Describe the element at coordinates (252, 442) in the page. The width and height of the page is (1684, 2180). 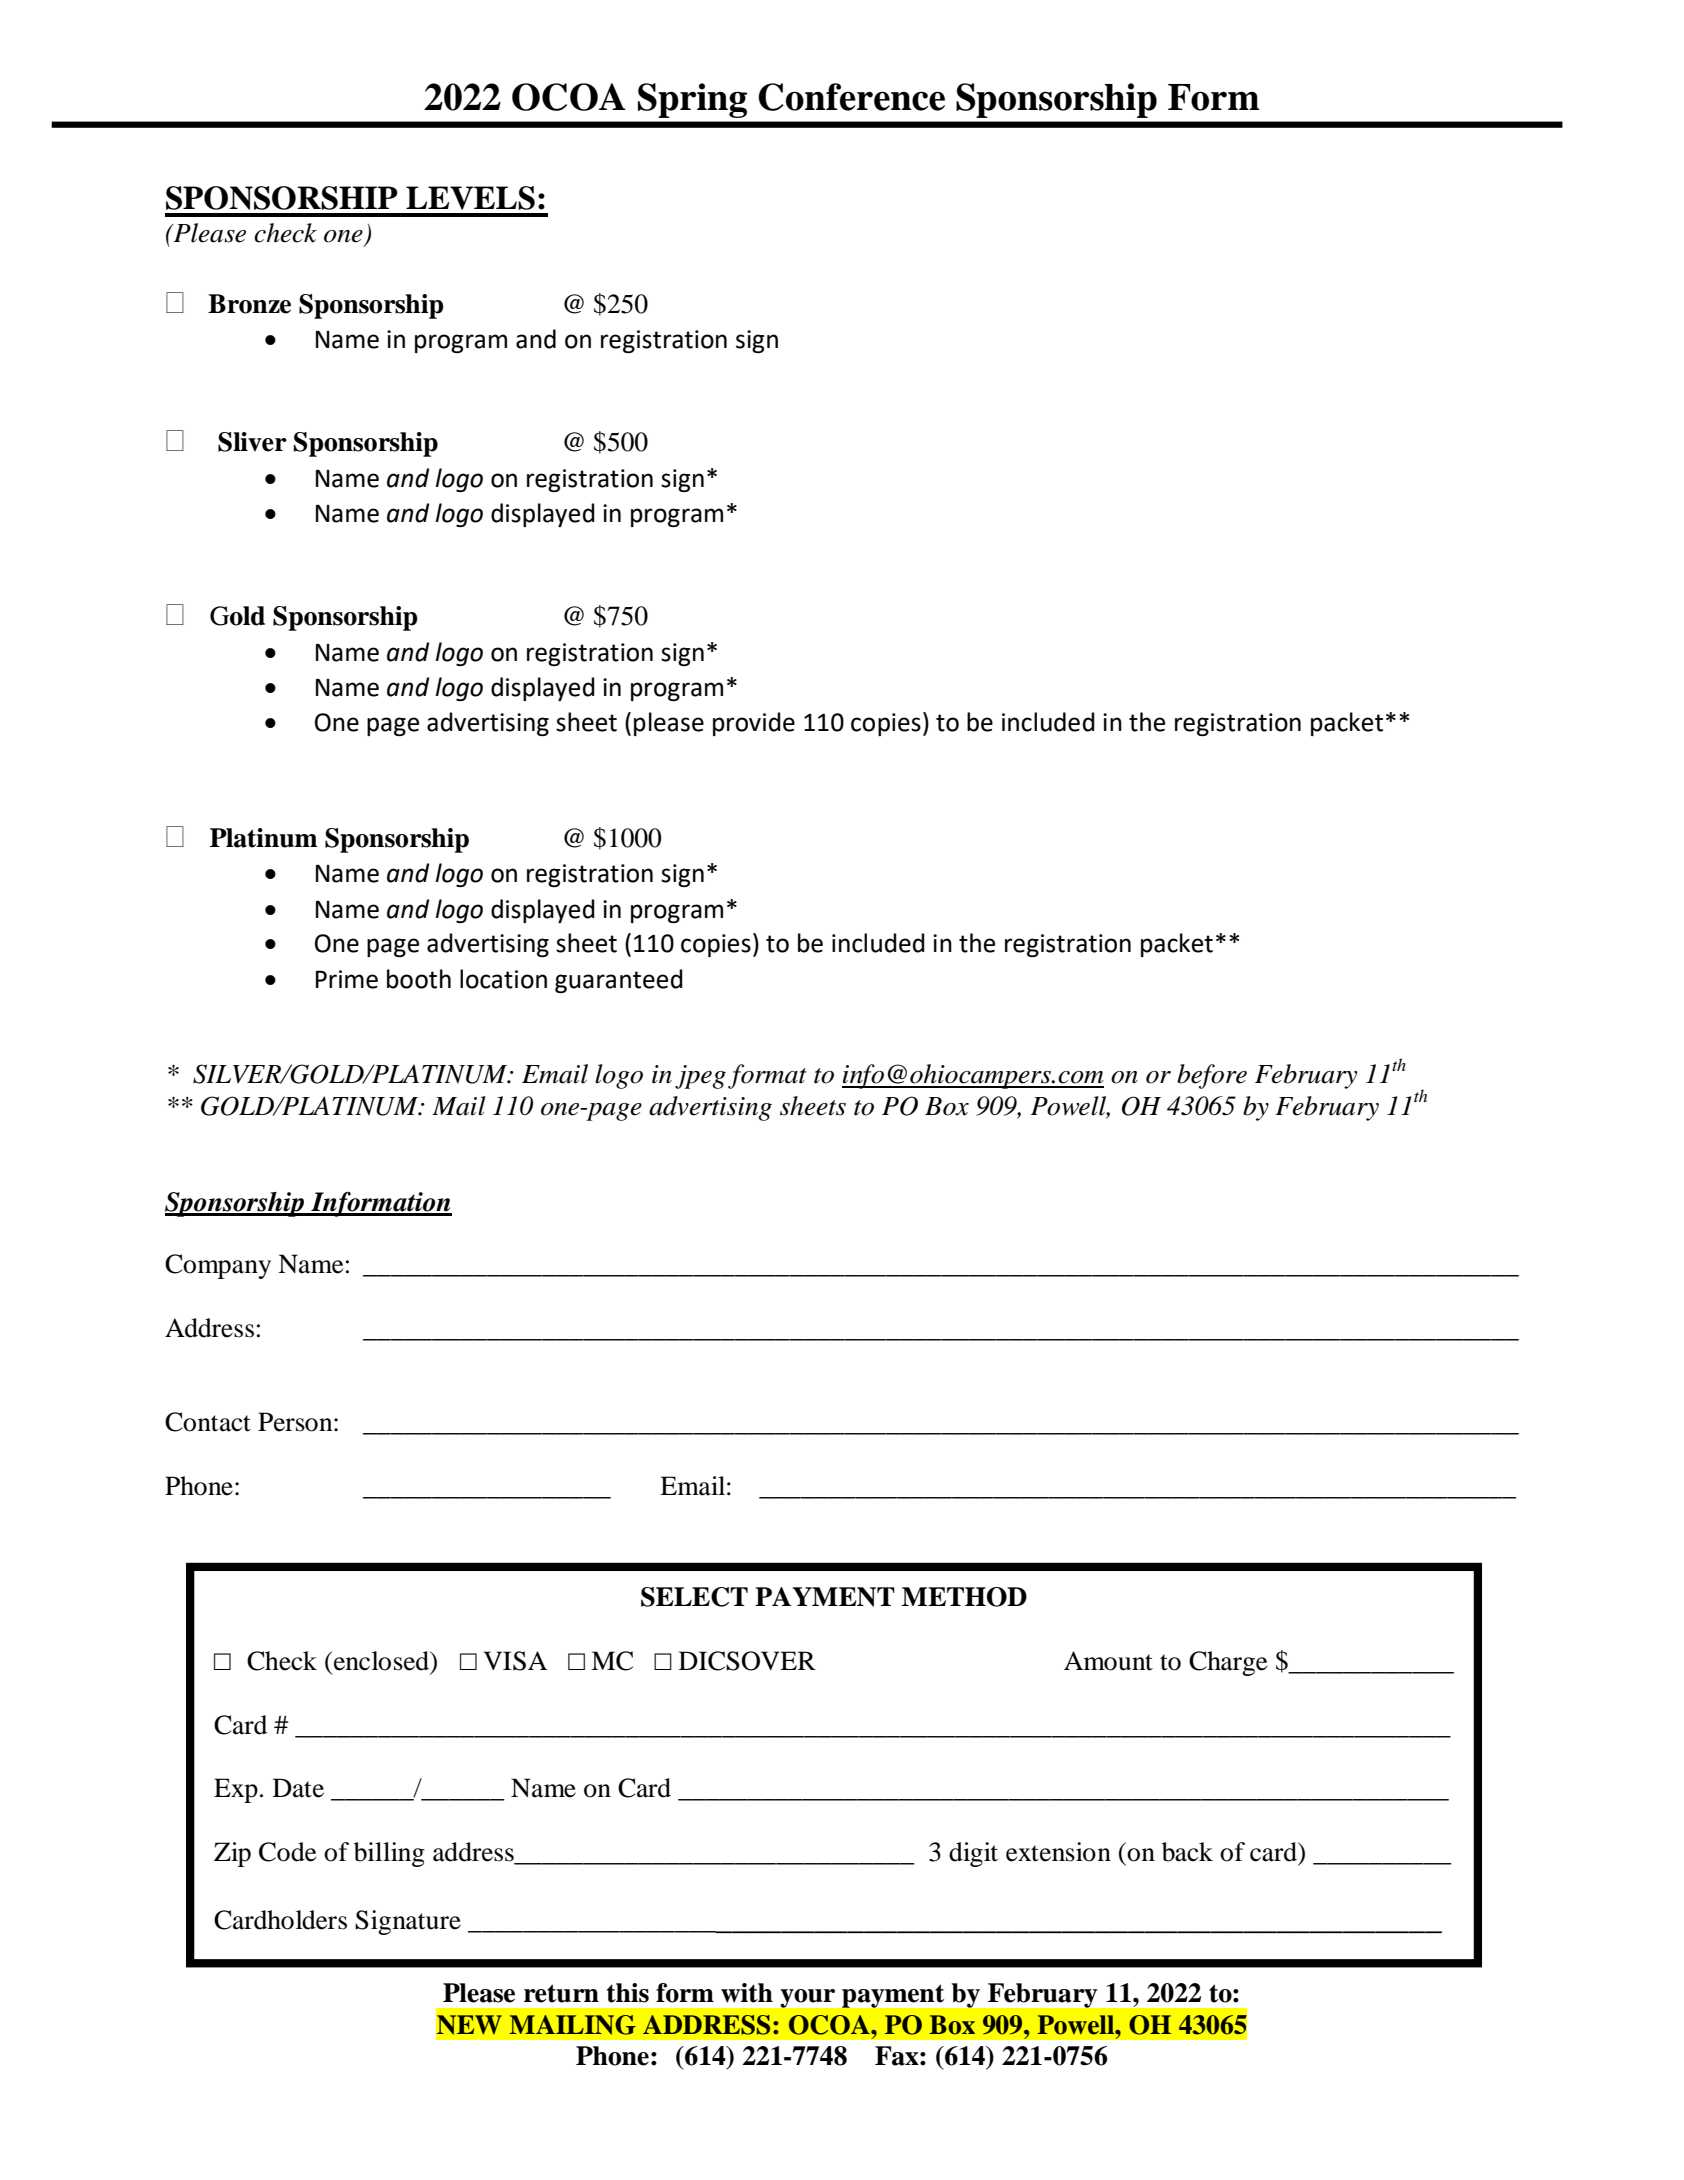
I see `Sliver` at that location.
